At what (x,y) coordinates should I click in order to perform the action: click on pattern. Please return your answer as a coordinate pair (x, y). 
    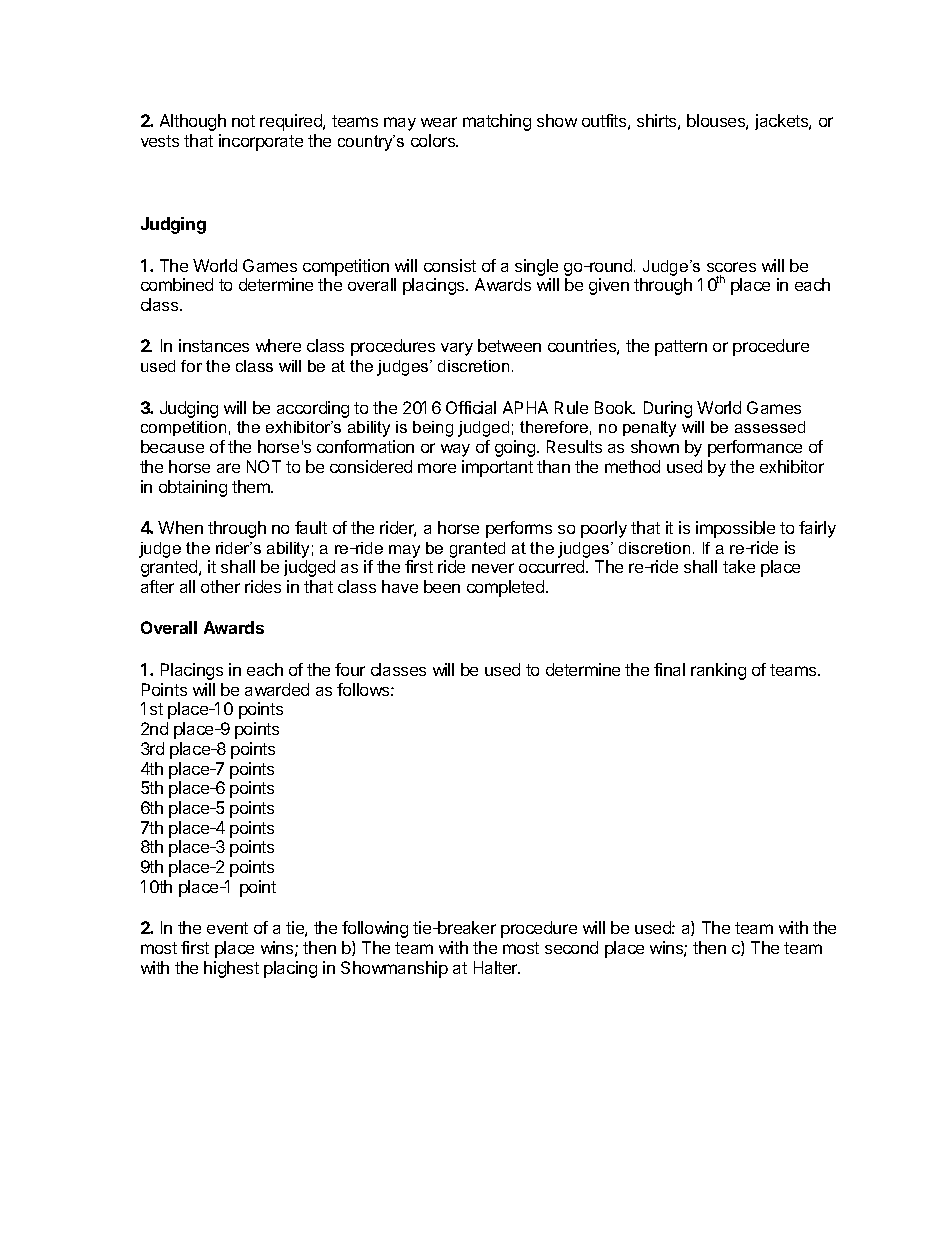
    Looking at the image, I should click on (681, 348).
